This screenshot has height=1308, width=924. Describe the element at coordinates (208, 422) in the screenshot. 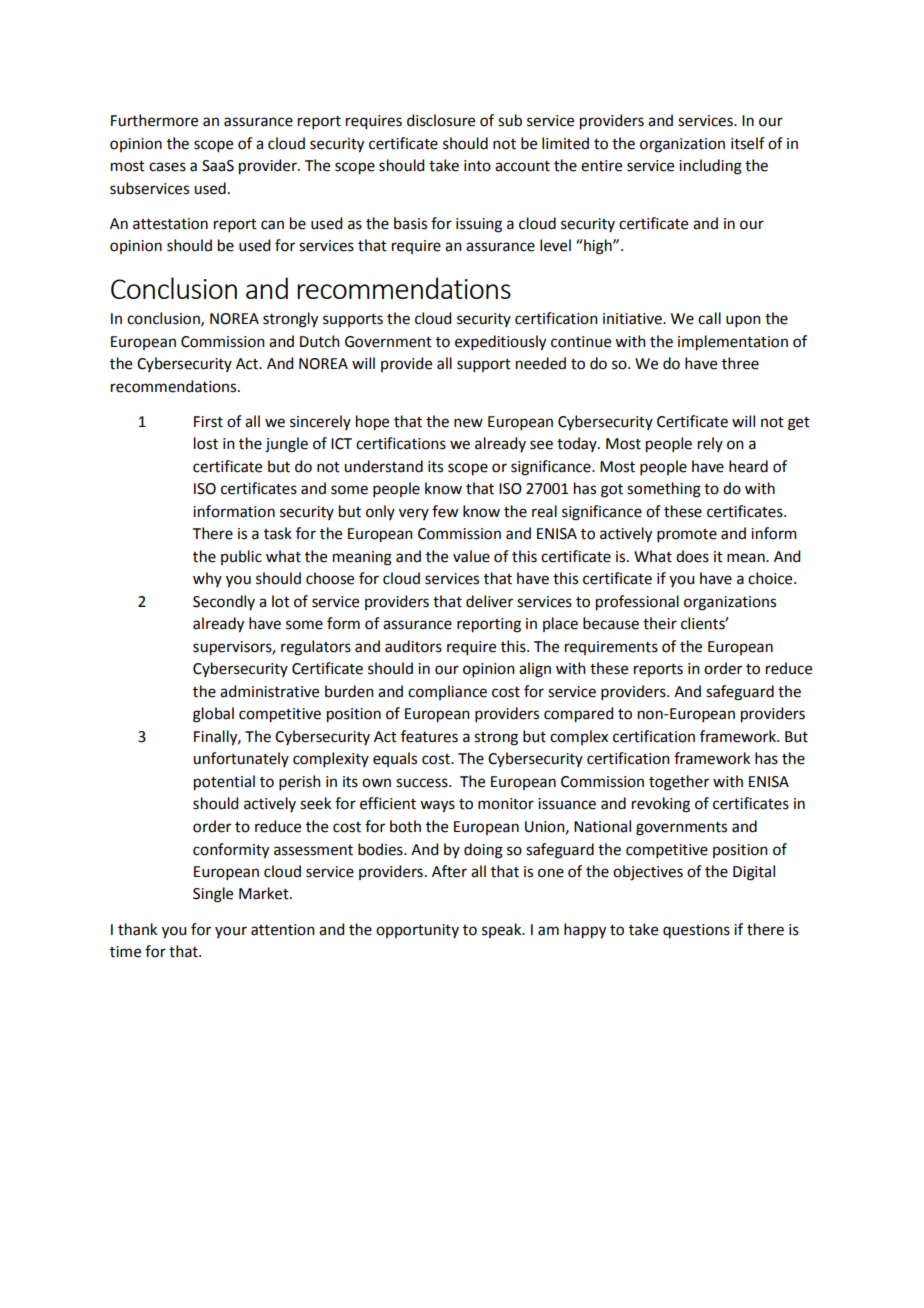

I see `First` at that location.
